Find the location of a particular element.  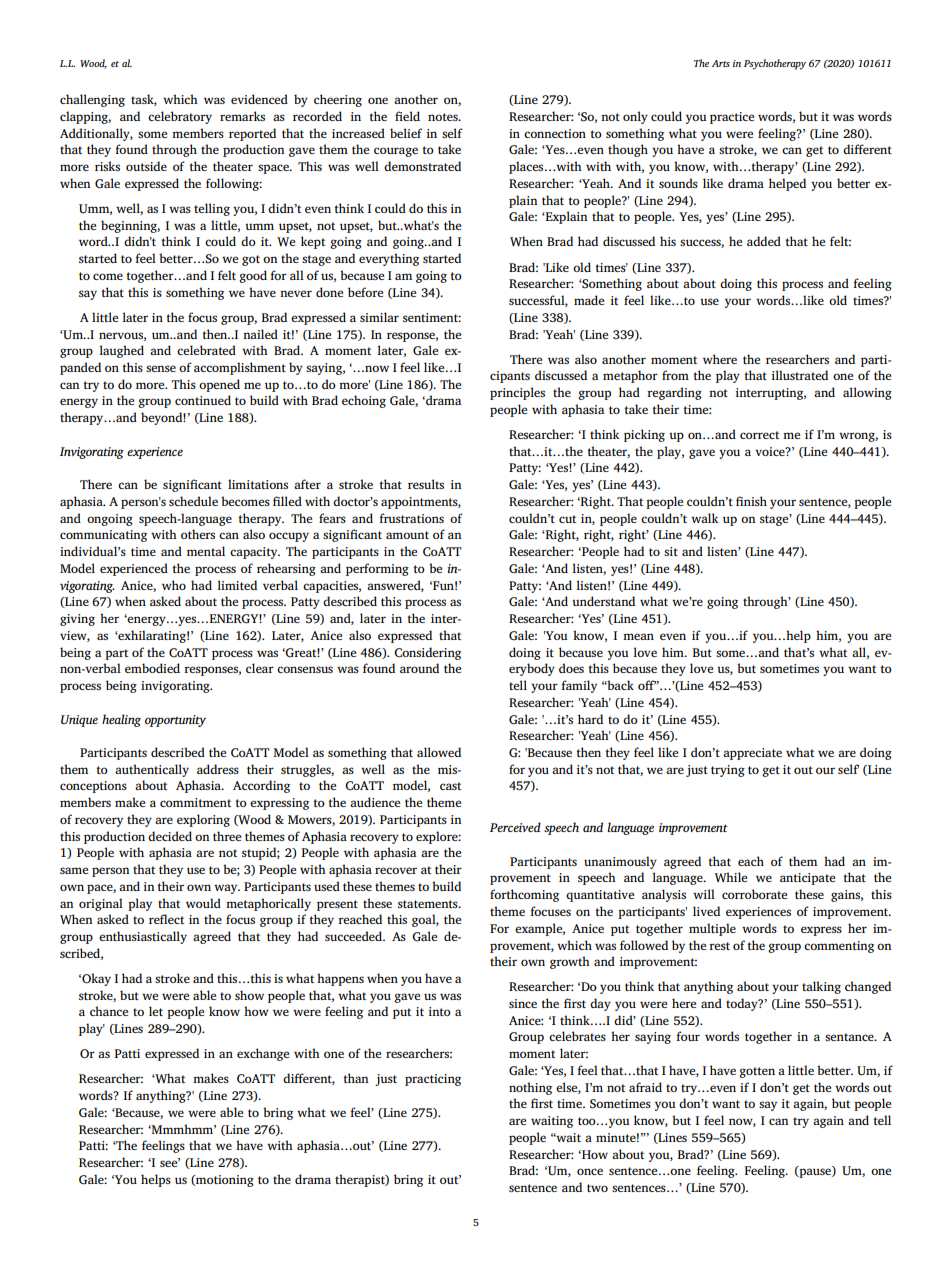

trying is located at coordinates (728, 771).
